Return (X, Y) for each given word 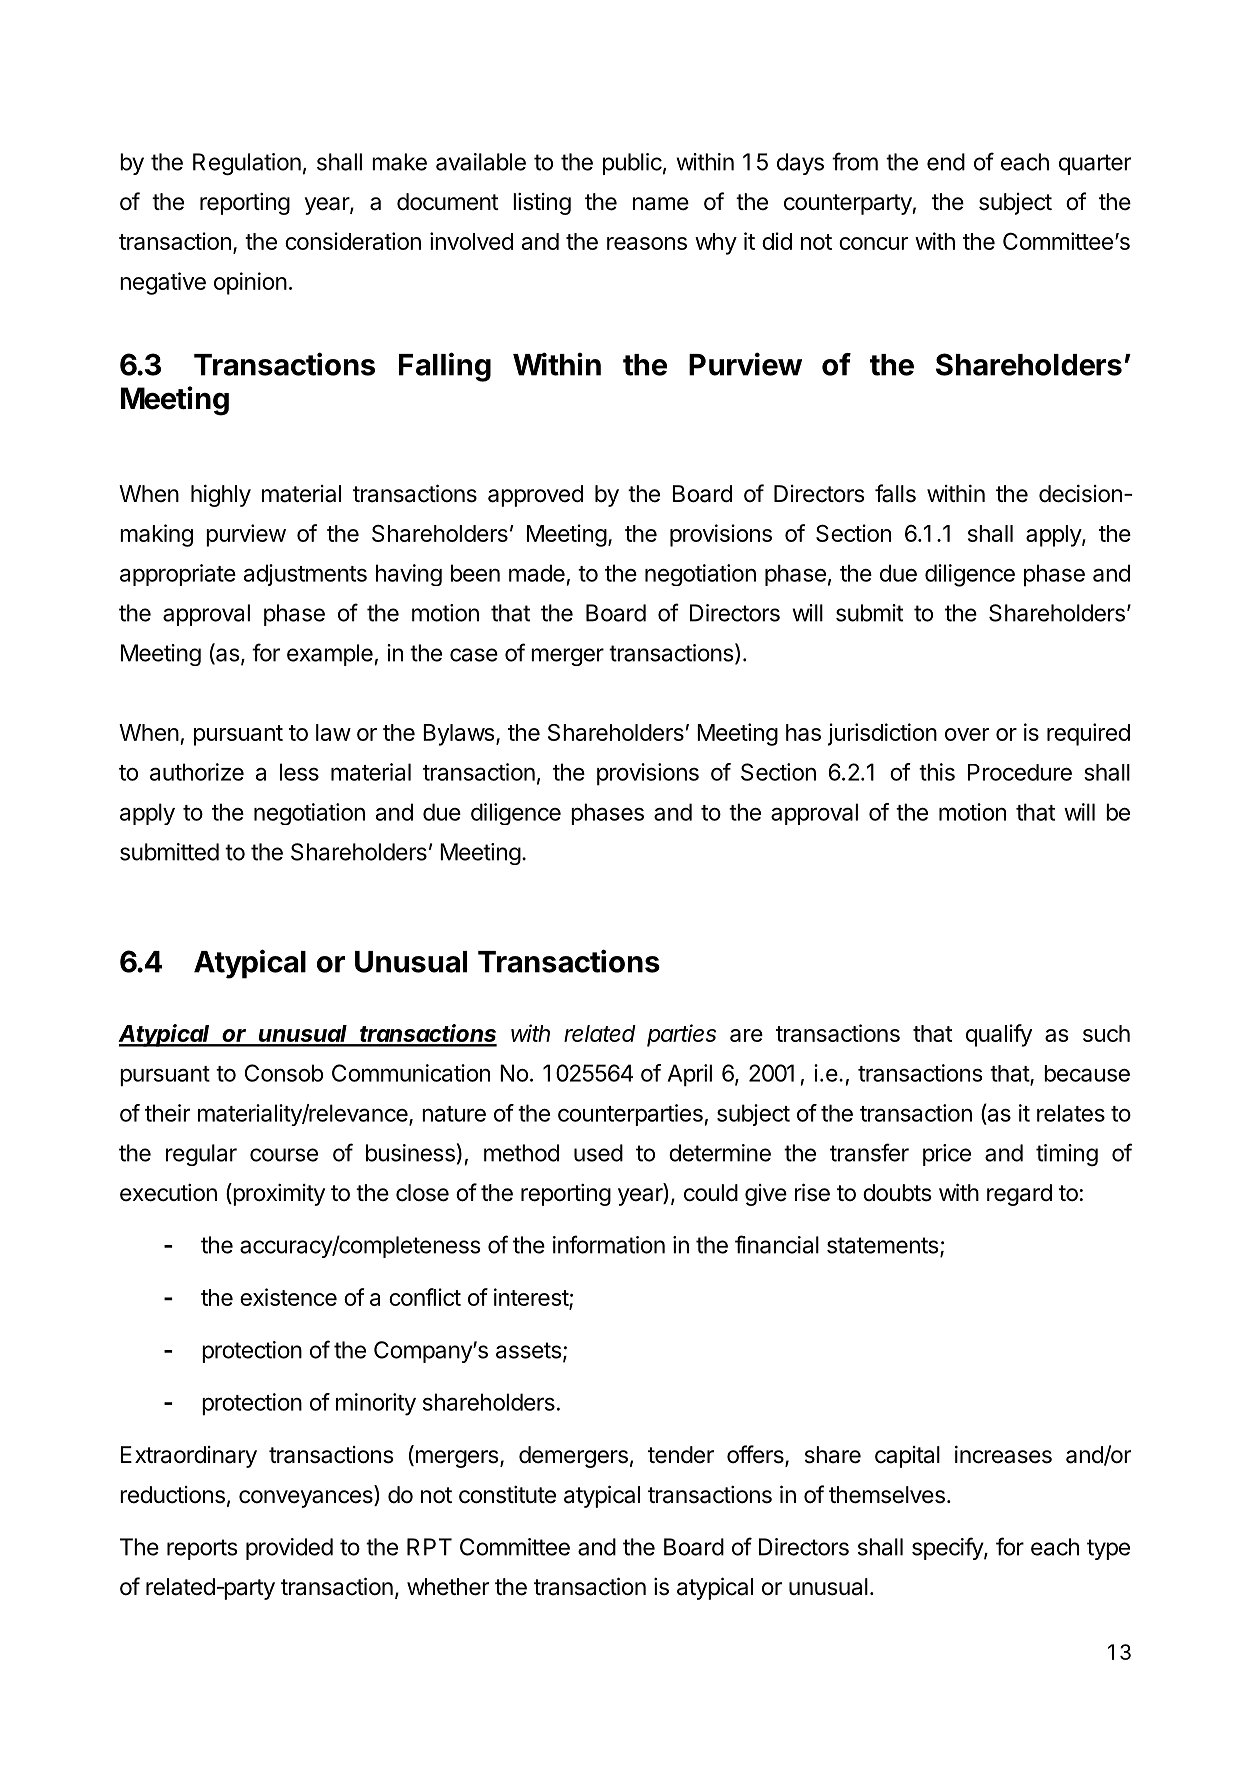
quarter (1095, 164)
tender (681, 1455)
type (1108, 1549)
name (661, 204)
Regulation (247, 164)
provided (289, 1549)
